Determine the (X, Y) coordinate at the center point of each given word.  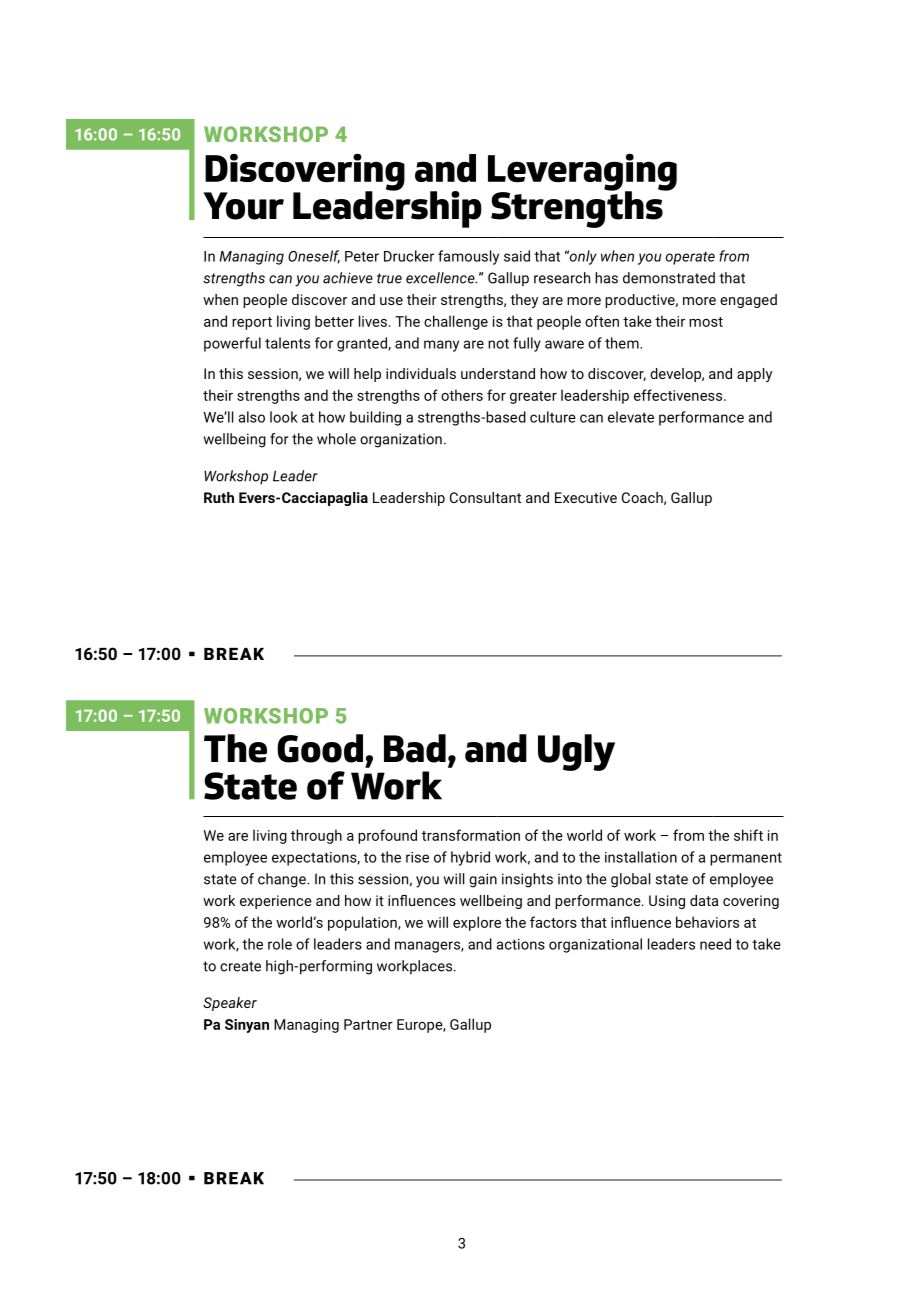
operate (690, 258)
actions (521, 944)
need (715, 944)
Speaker (230, 1004)
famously (468, 257)
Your (243, 206)
